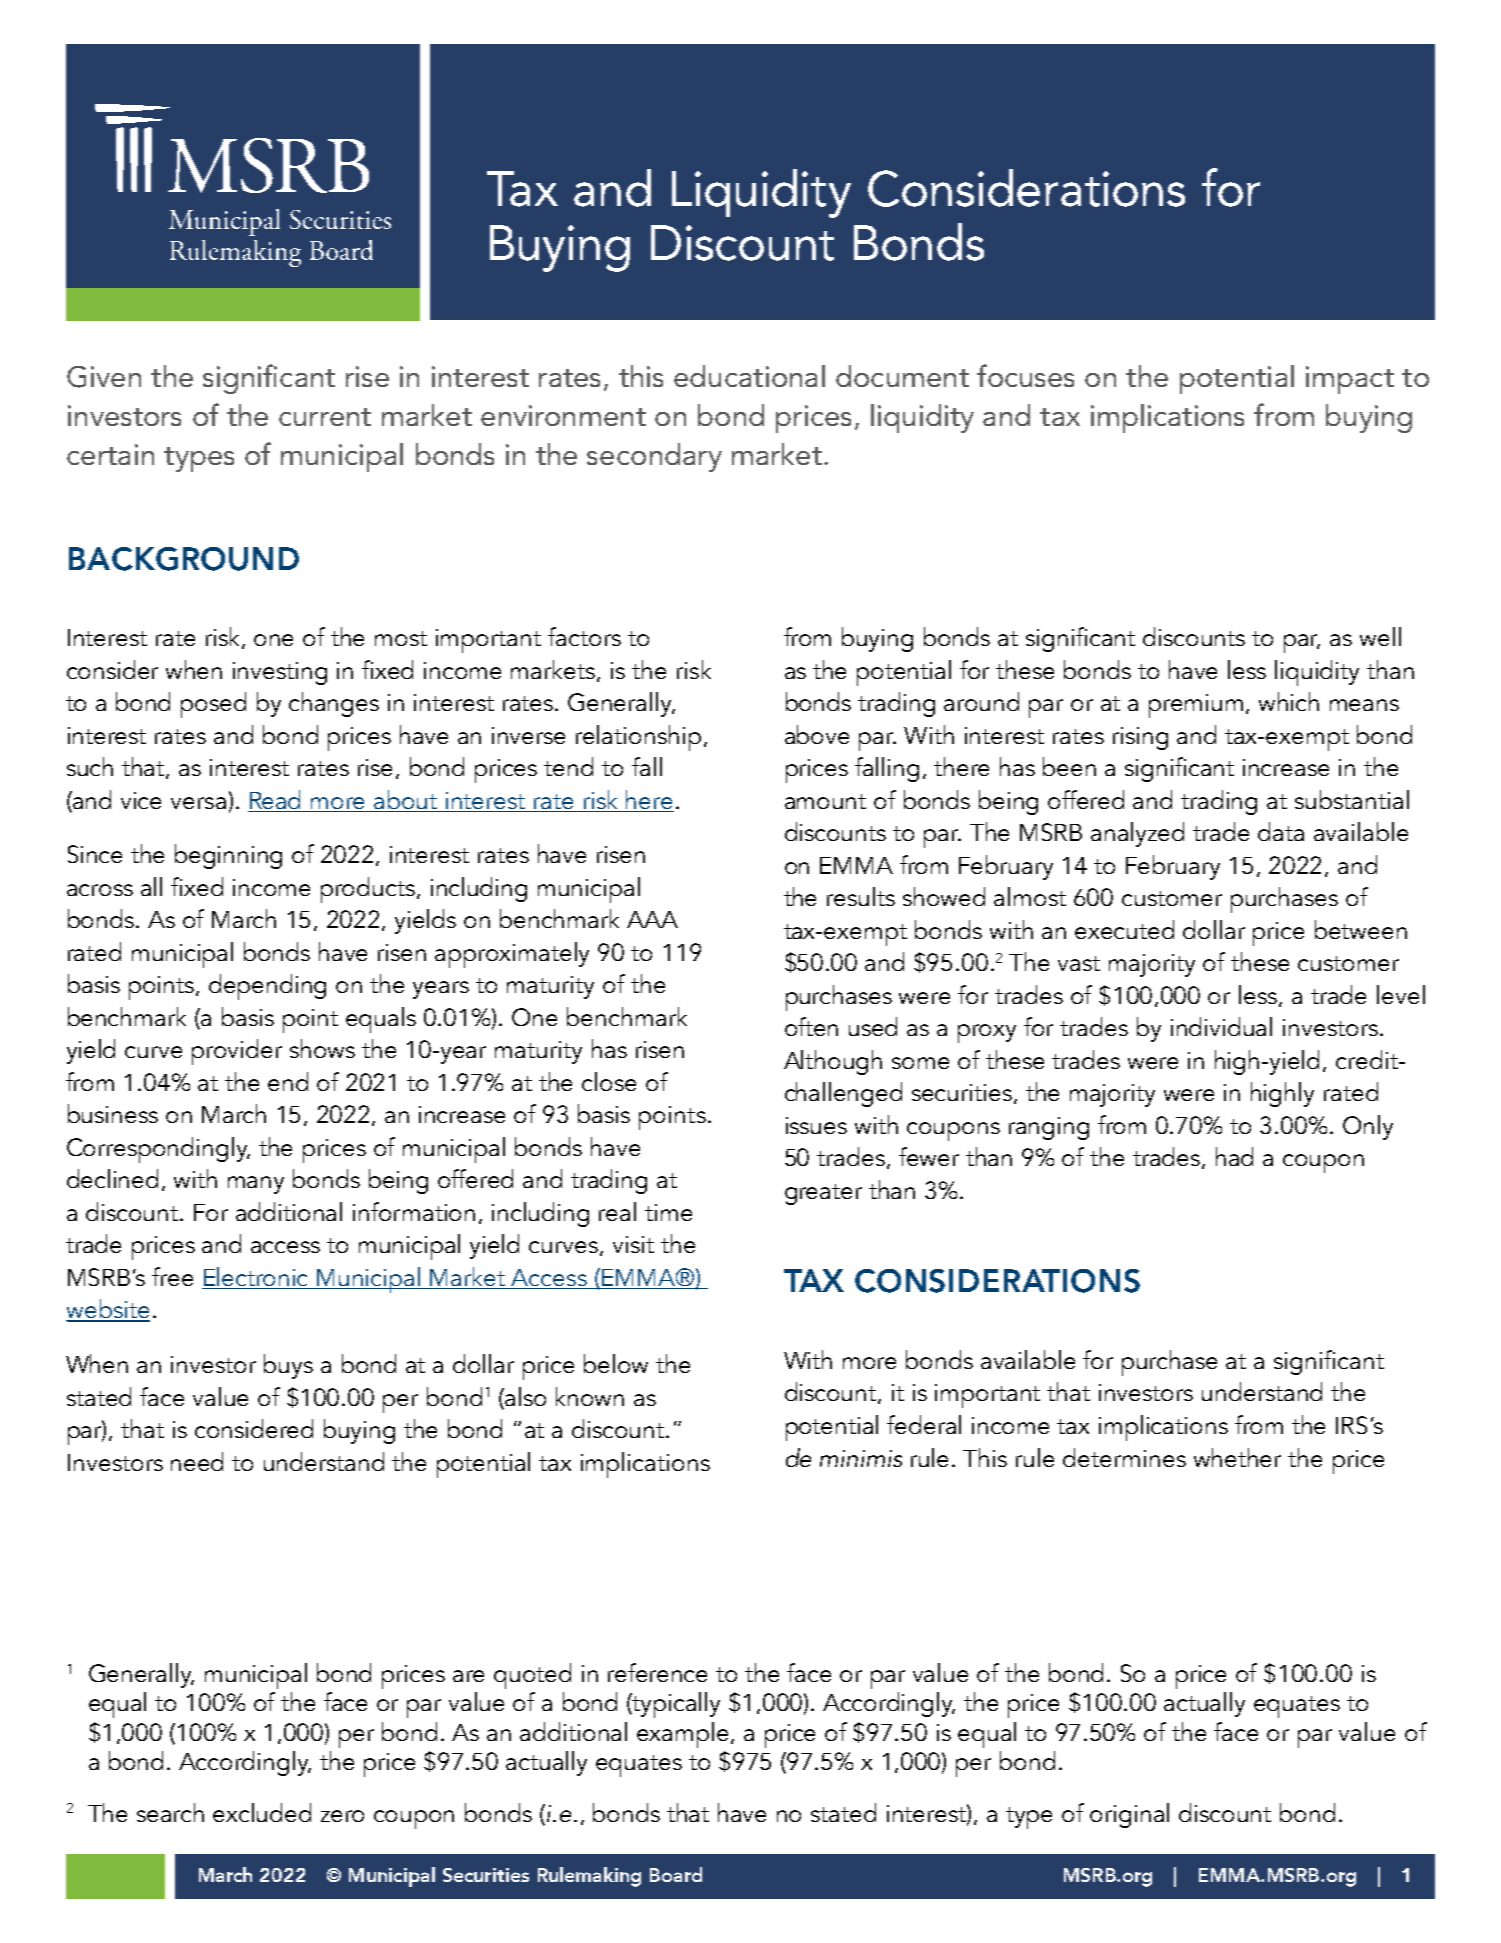 This screenshot has height=1943, width=1501. What do you see at coordinates (1350, 380) in the screenshot?
I see `impact` at bounding box center [1350, 380].
